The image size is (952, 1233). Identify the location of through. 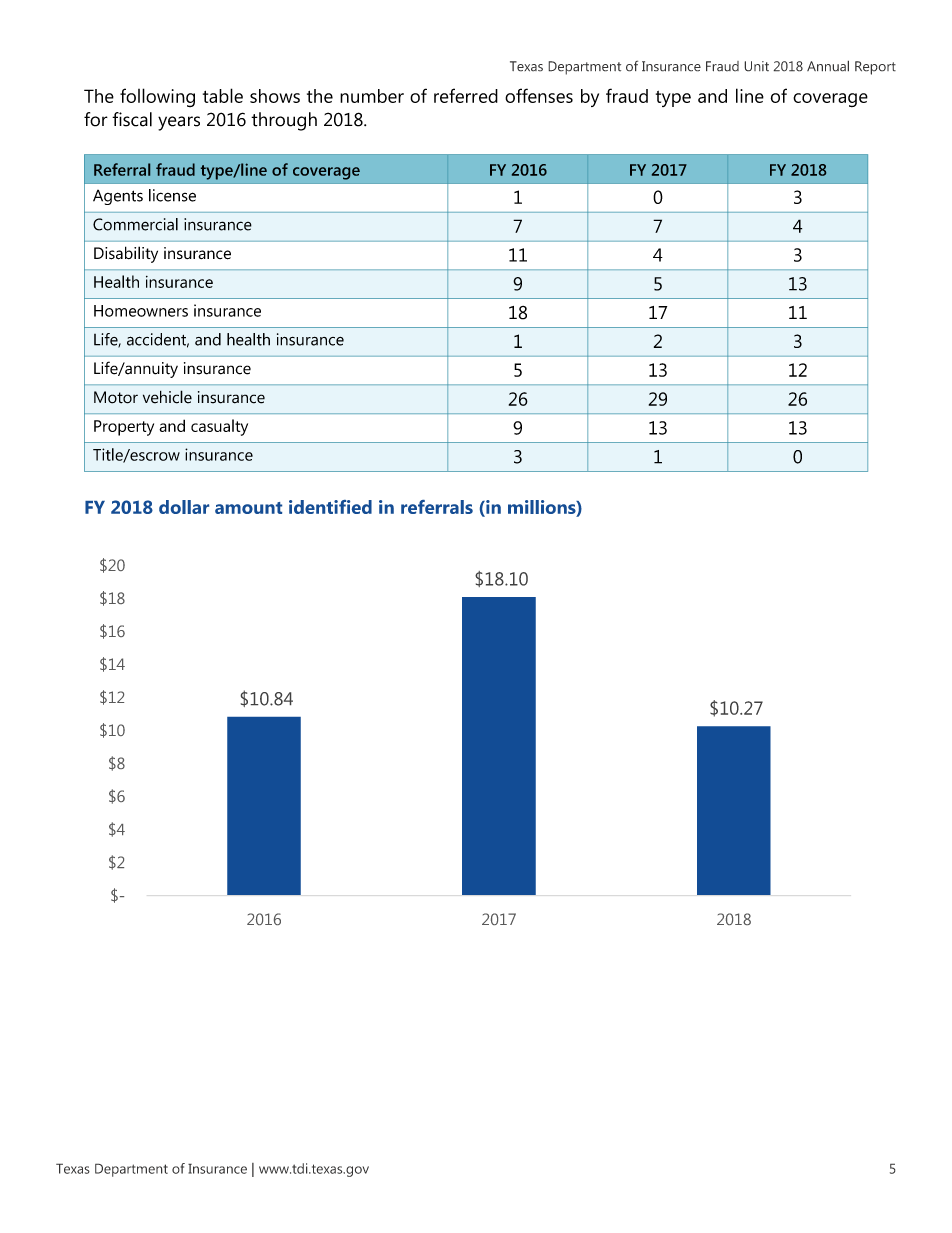
(284, 121).
